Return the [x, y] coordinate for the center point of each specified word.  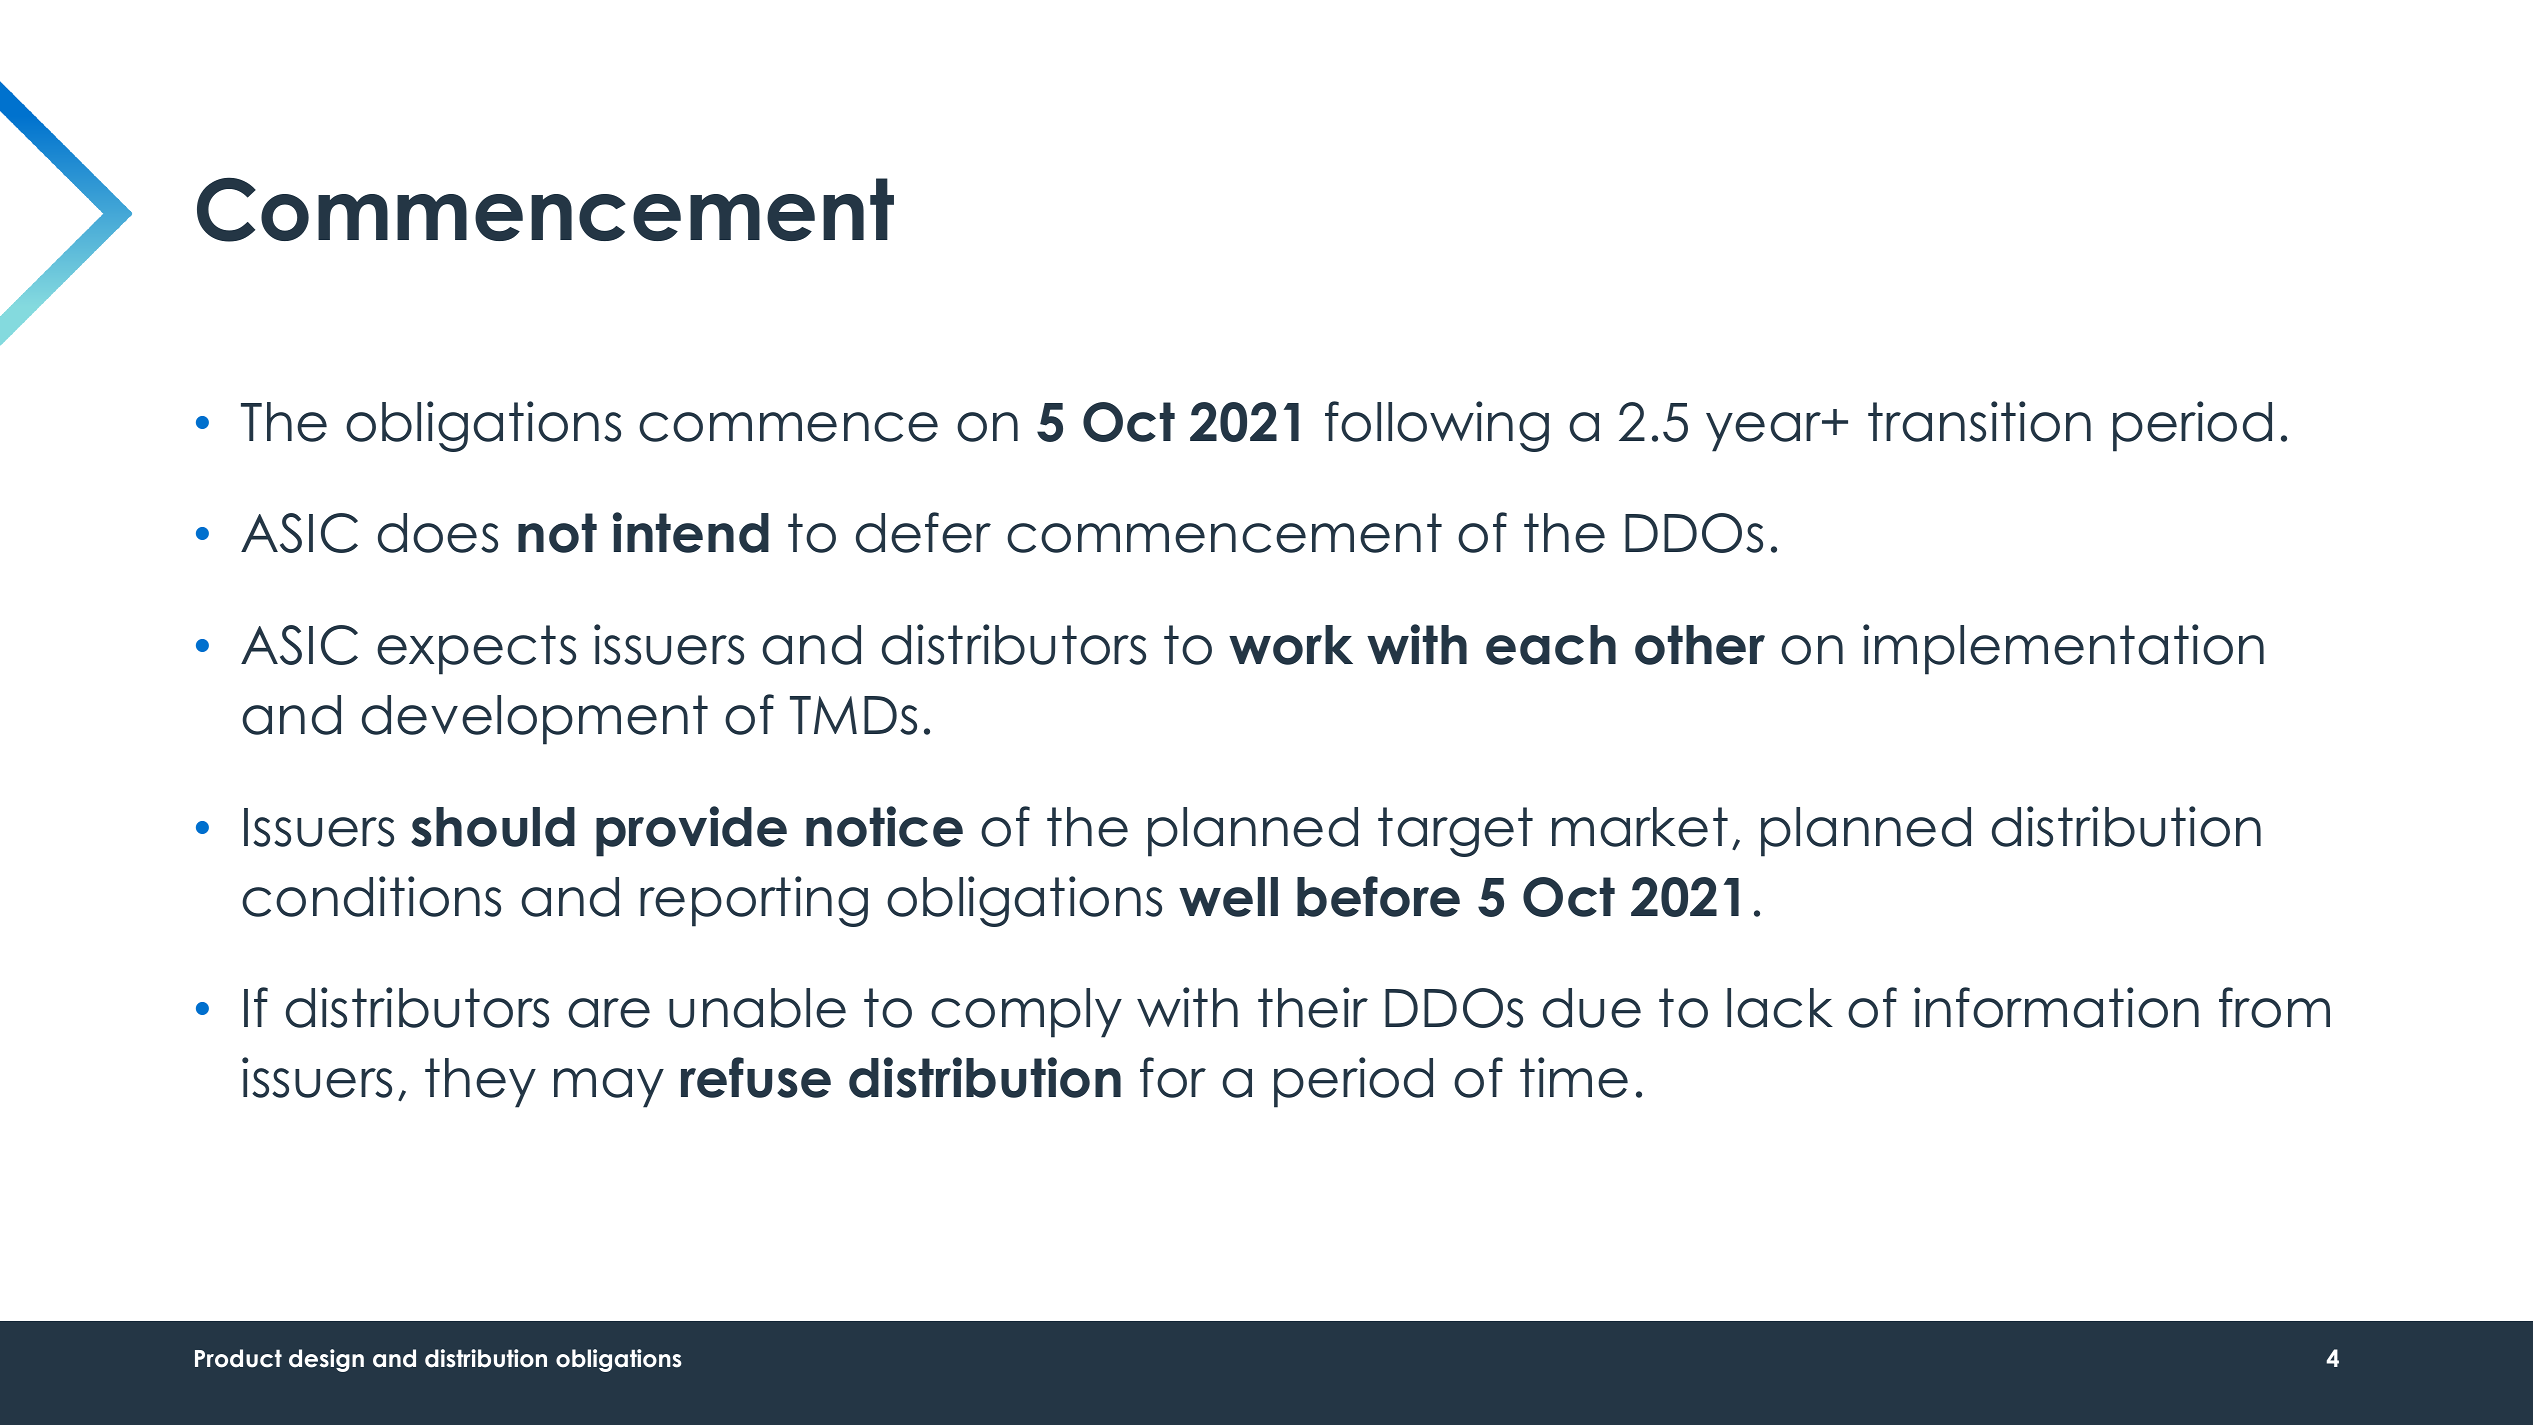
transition [1979, 421]
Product [238, 1358]
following [1437, 426]
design [326, 1360]
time [1574, 1077]
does [438, 533]
